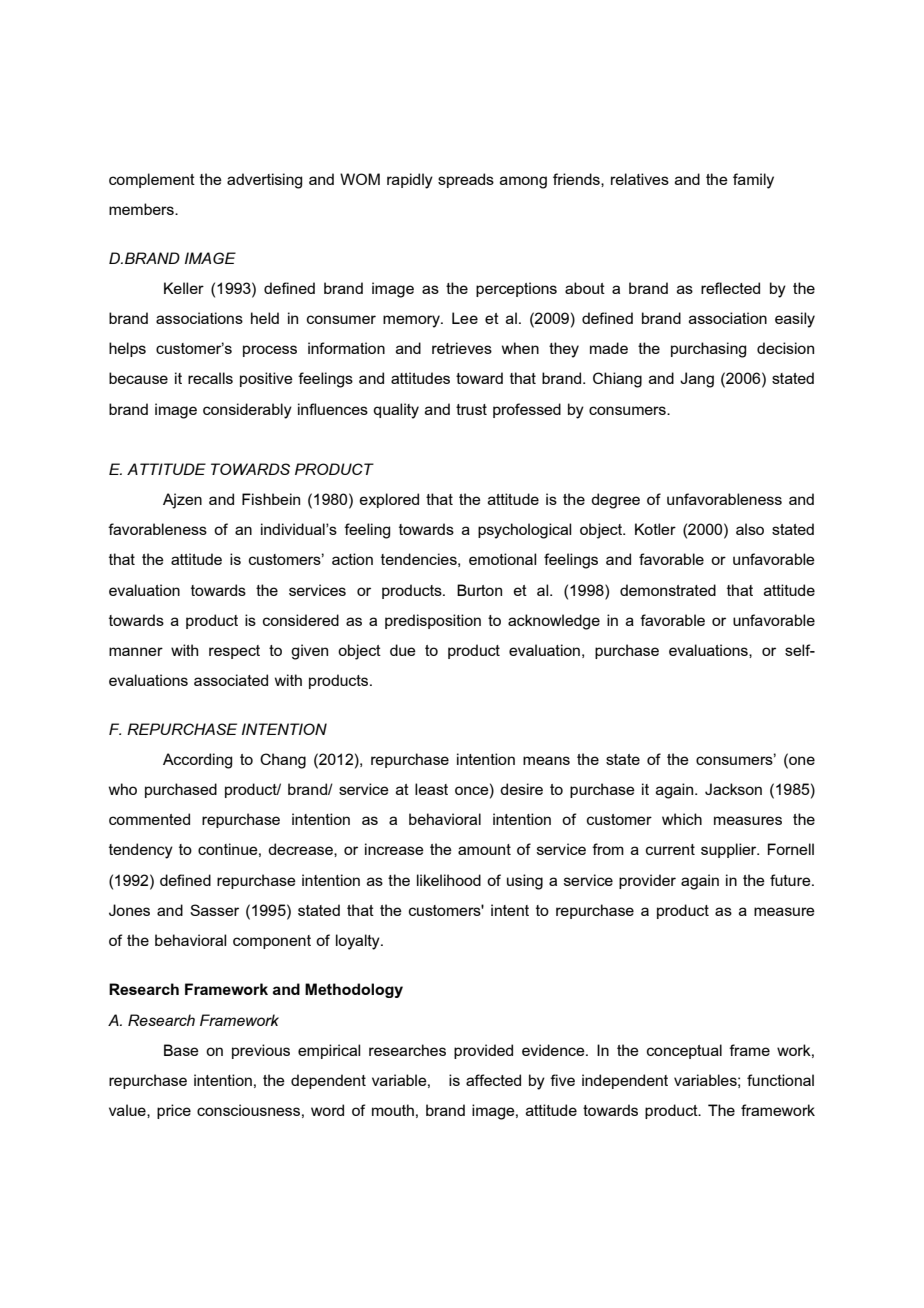 The width and height of the screenshot is (924, 1308). Describe the element at coordinates (433, 621) in the screenshot. I see `predisposition` at that location.
